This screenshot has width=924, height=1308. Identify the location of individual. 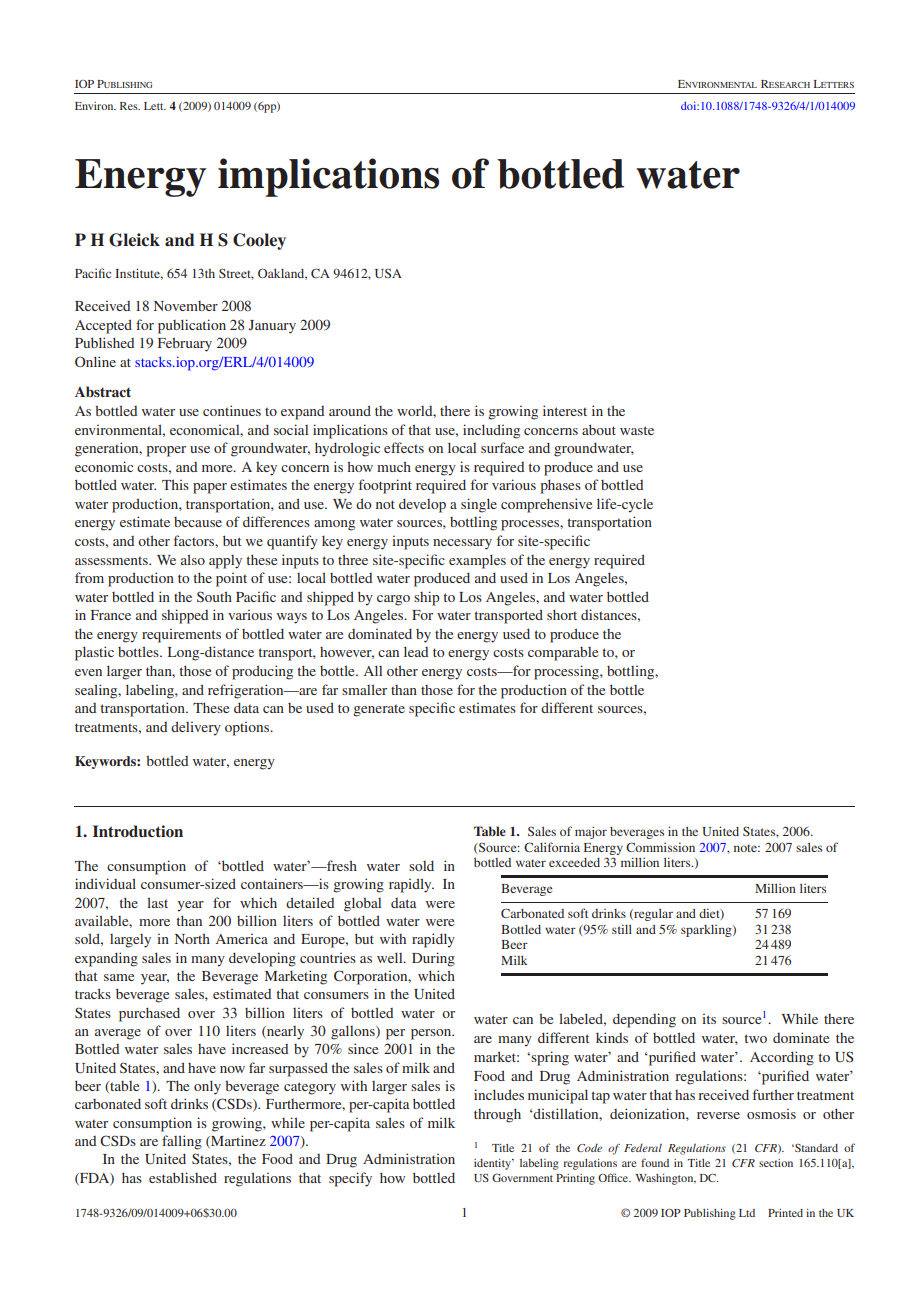
(105, 883).
